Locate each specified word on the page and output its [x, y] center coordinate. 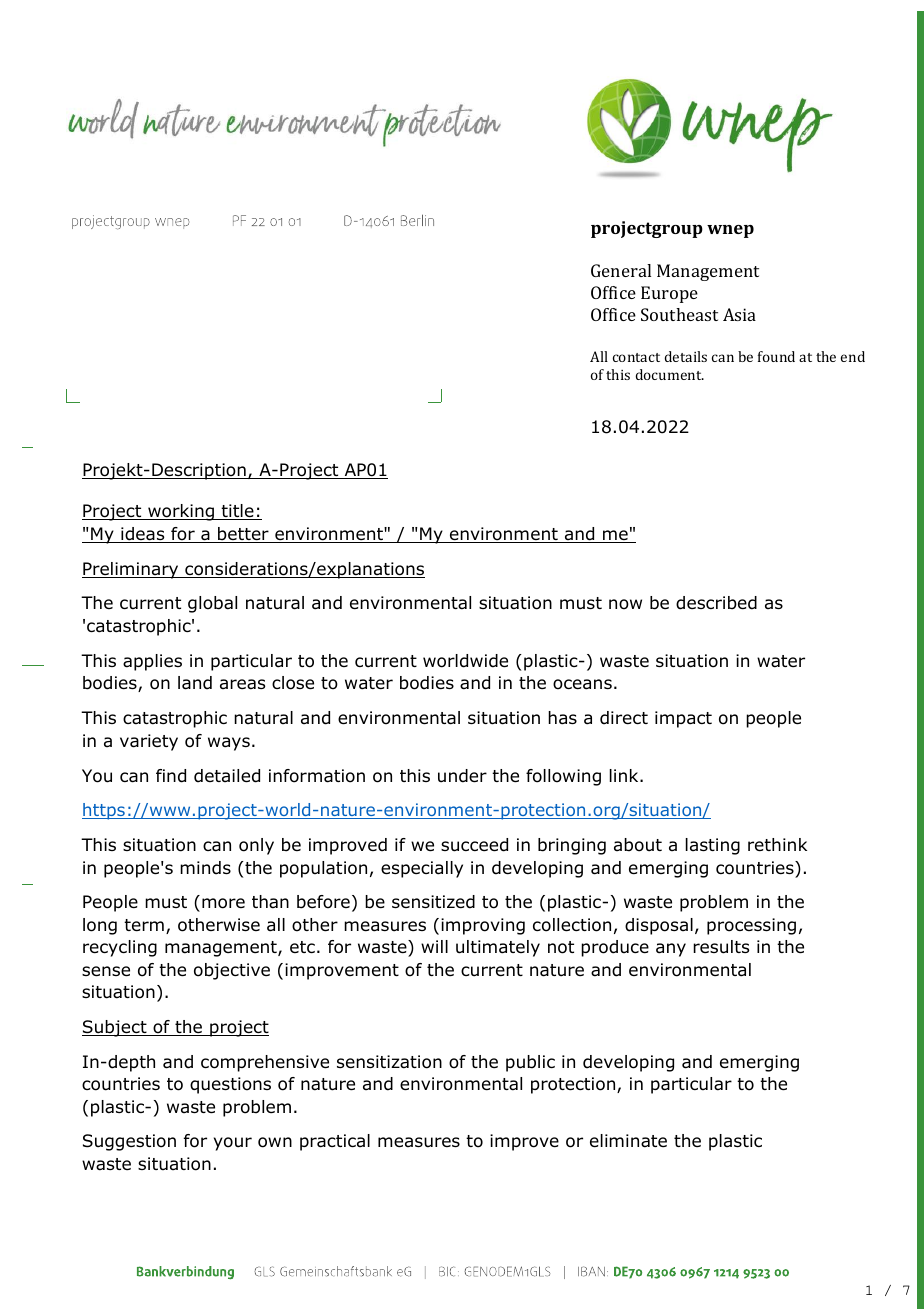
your [233, 1144]
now [625, 604]
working [181, 512]
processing [751, 926]
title [237, 512]
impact [683, 719]
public [530, 1063]
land [195, 683]
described [716, 603]
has [562, 718]
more [223, 903]
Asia [739, 314]
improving [483, 926]
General [621, 270]
